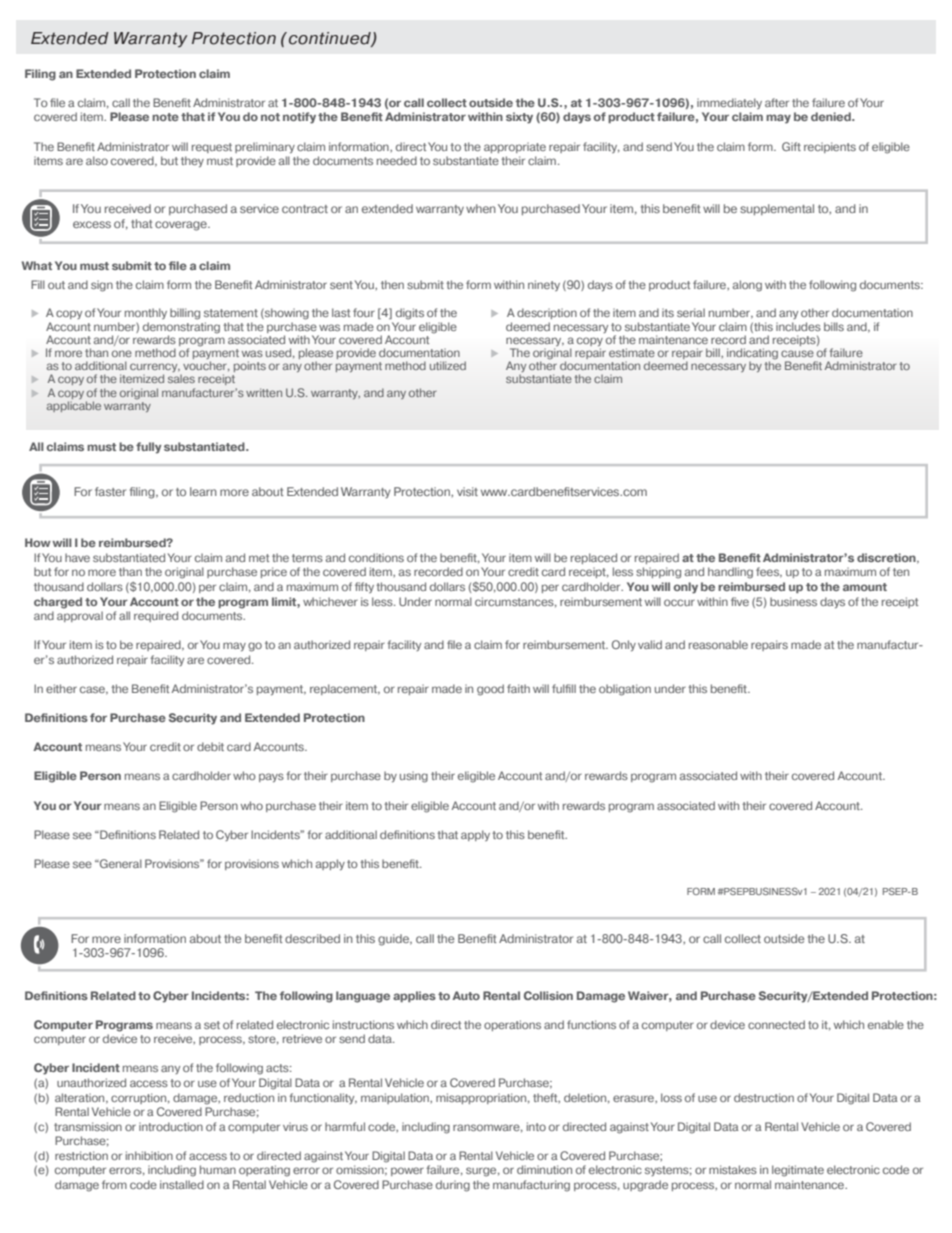 The height and width of the screenshot is (1233, 952). What do you see at coordinates (791, 146) in the screenshot?
I see `Gift` at bounding box center [791, 146].
